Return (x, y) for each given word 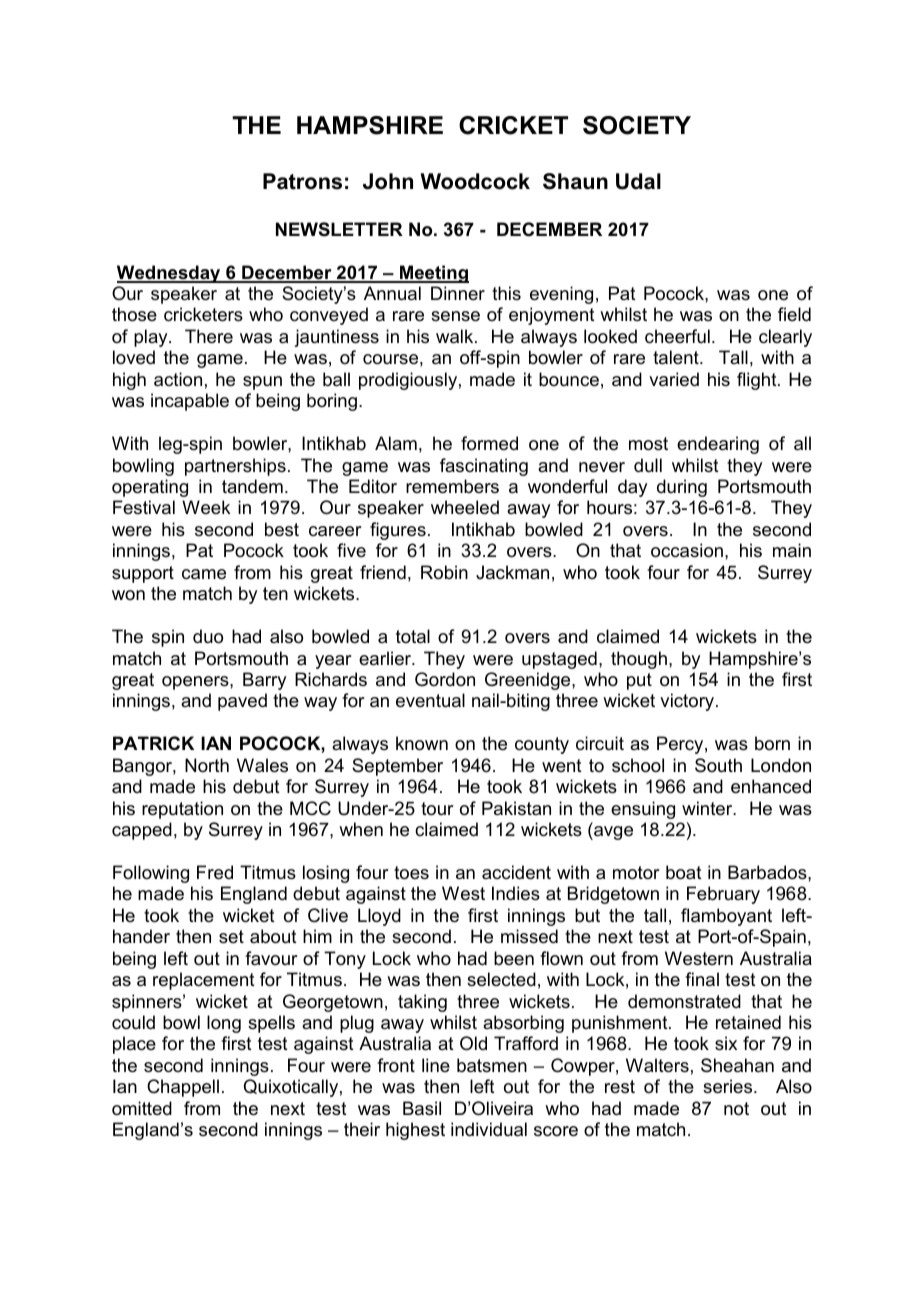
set (231, 937)
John (388, 181)
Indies (516, 893)
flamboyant (726, 917)
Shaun (575, 181)
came (204, 574)
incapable (190, 402)
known (422, 743)
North (207, 765)
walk (456, 336)
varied (674, 379)
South (718, 765)
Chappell (183, 1088)
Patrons (302, 181)
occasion (687, 550)
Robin (444, 572)
